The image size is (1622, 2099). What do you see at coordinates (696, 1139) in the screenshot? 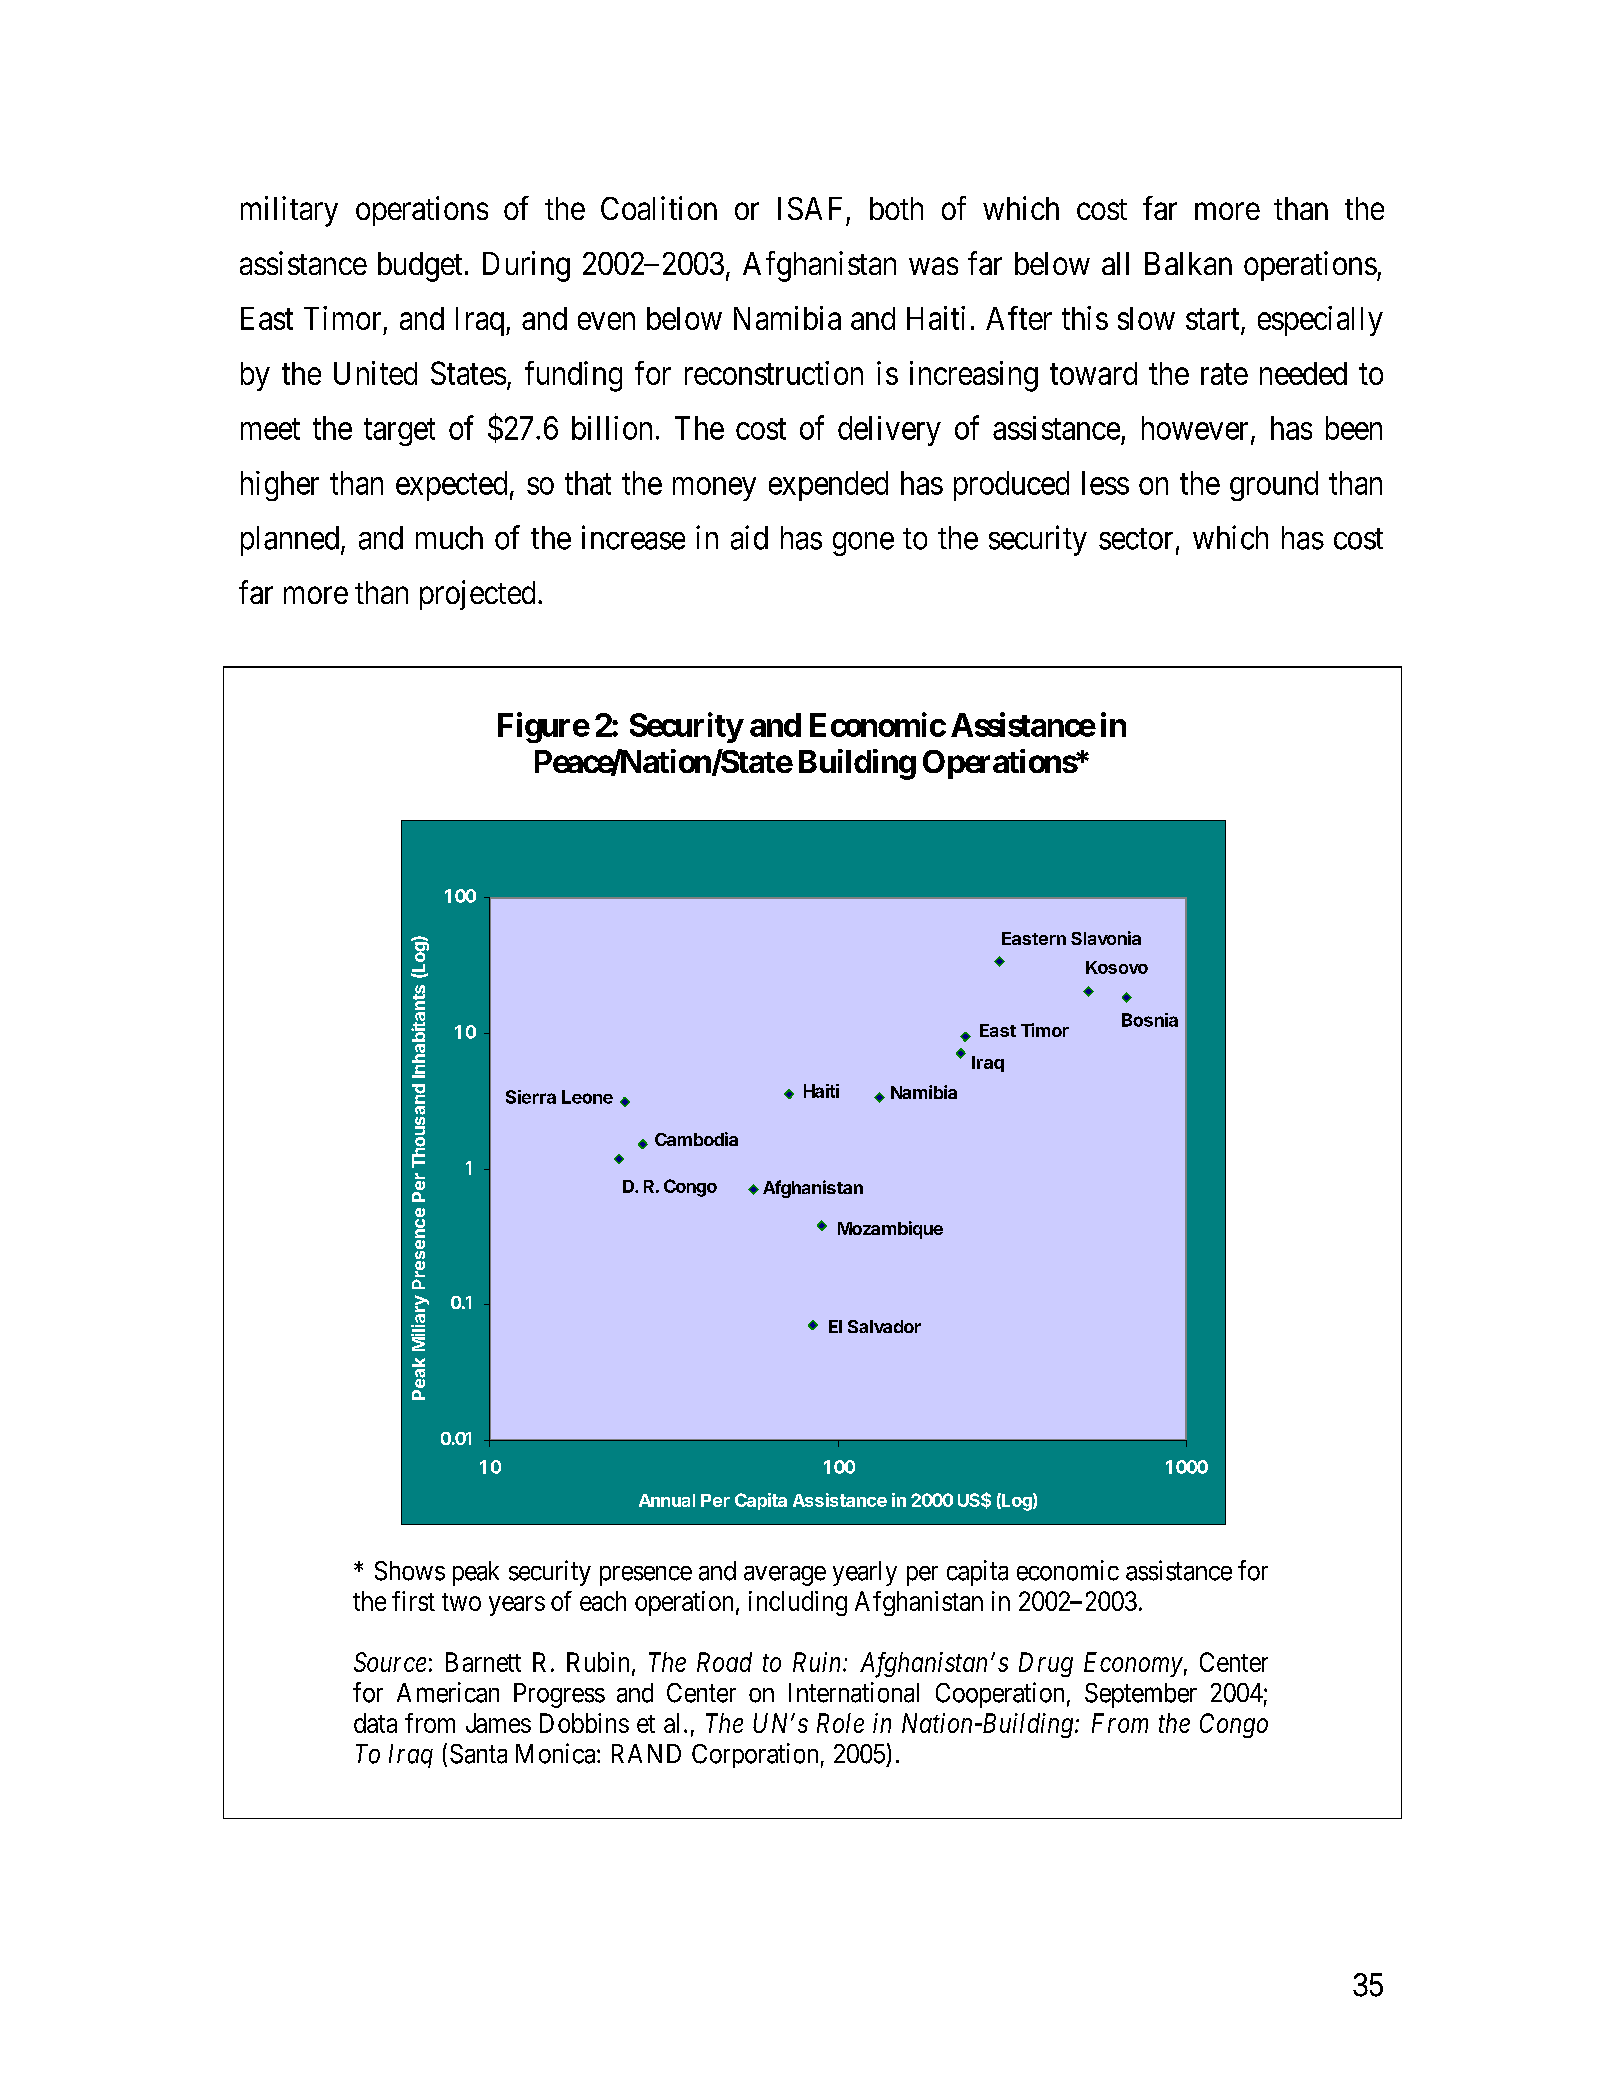
I see `Cambodia` at bounding box center [696, 1139].
